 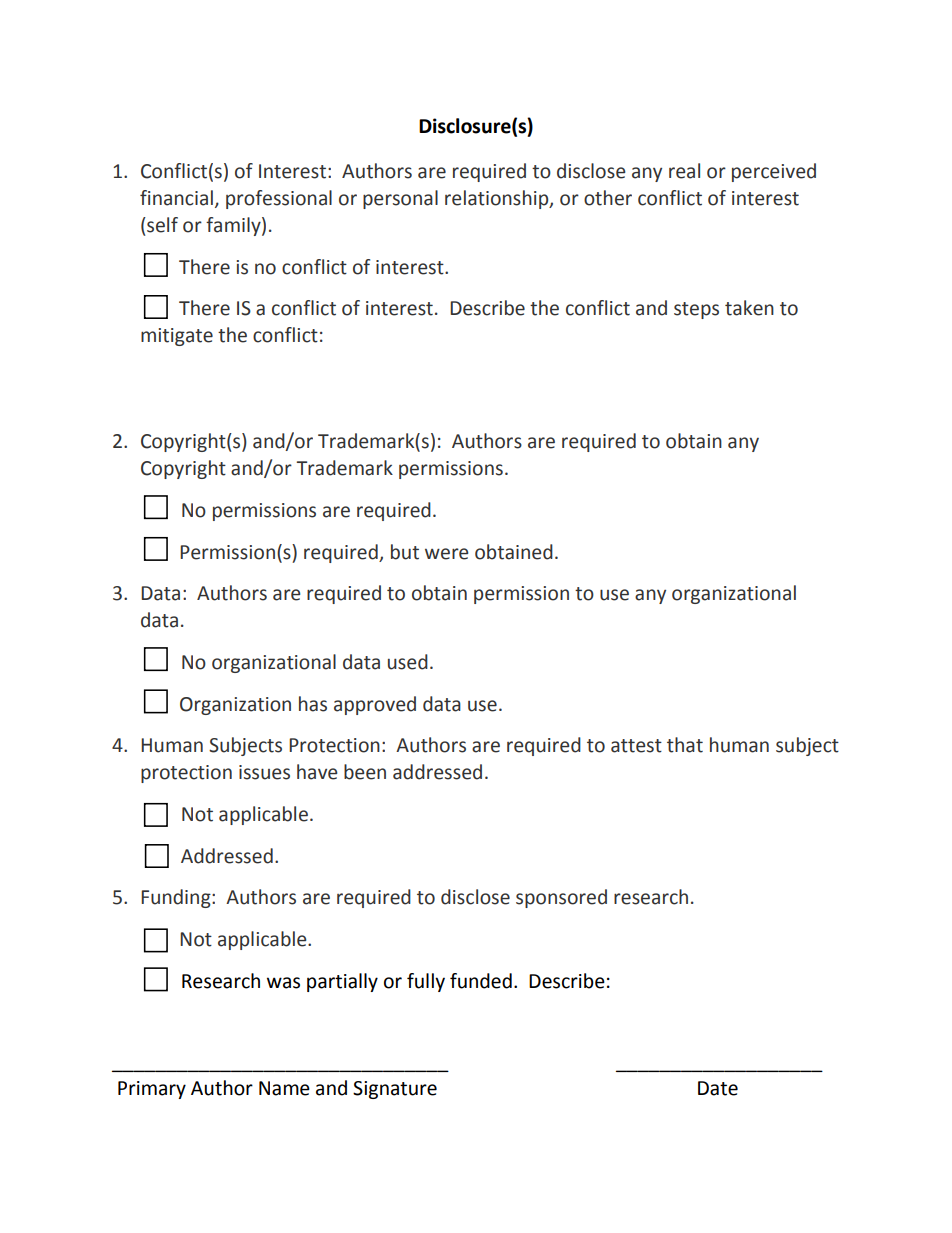 What do you see at coordinates (177, 337) in the screenshot?
I see `mitigate` at bounding box center [177, 337].
